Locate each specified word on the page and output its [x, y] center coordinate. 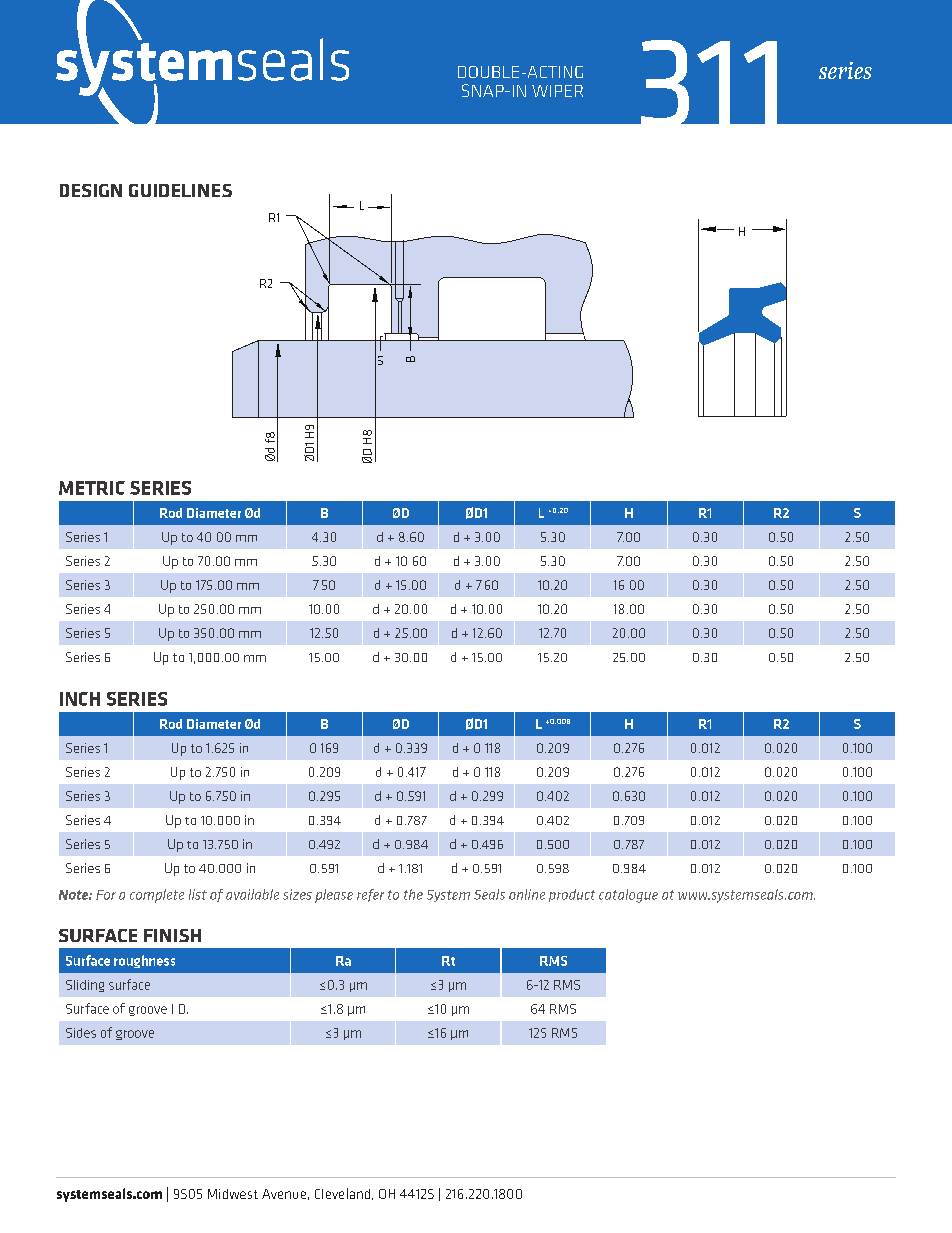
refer [370, 895]
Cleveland [342, 1193]
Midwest [233, 1194]
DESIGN [91, 190]
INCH [80, 699]
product [572, 895]
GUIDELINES [180, 190]
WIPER [557, 91]
